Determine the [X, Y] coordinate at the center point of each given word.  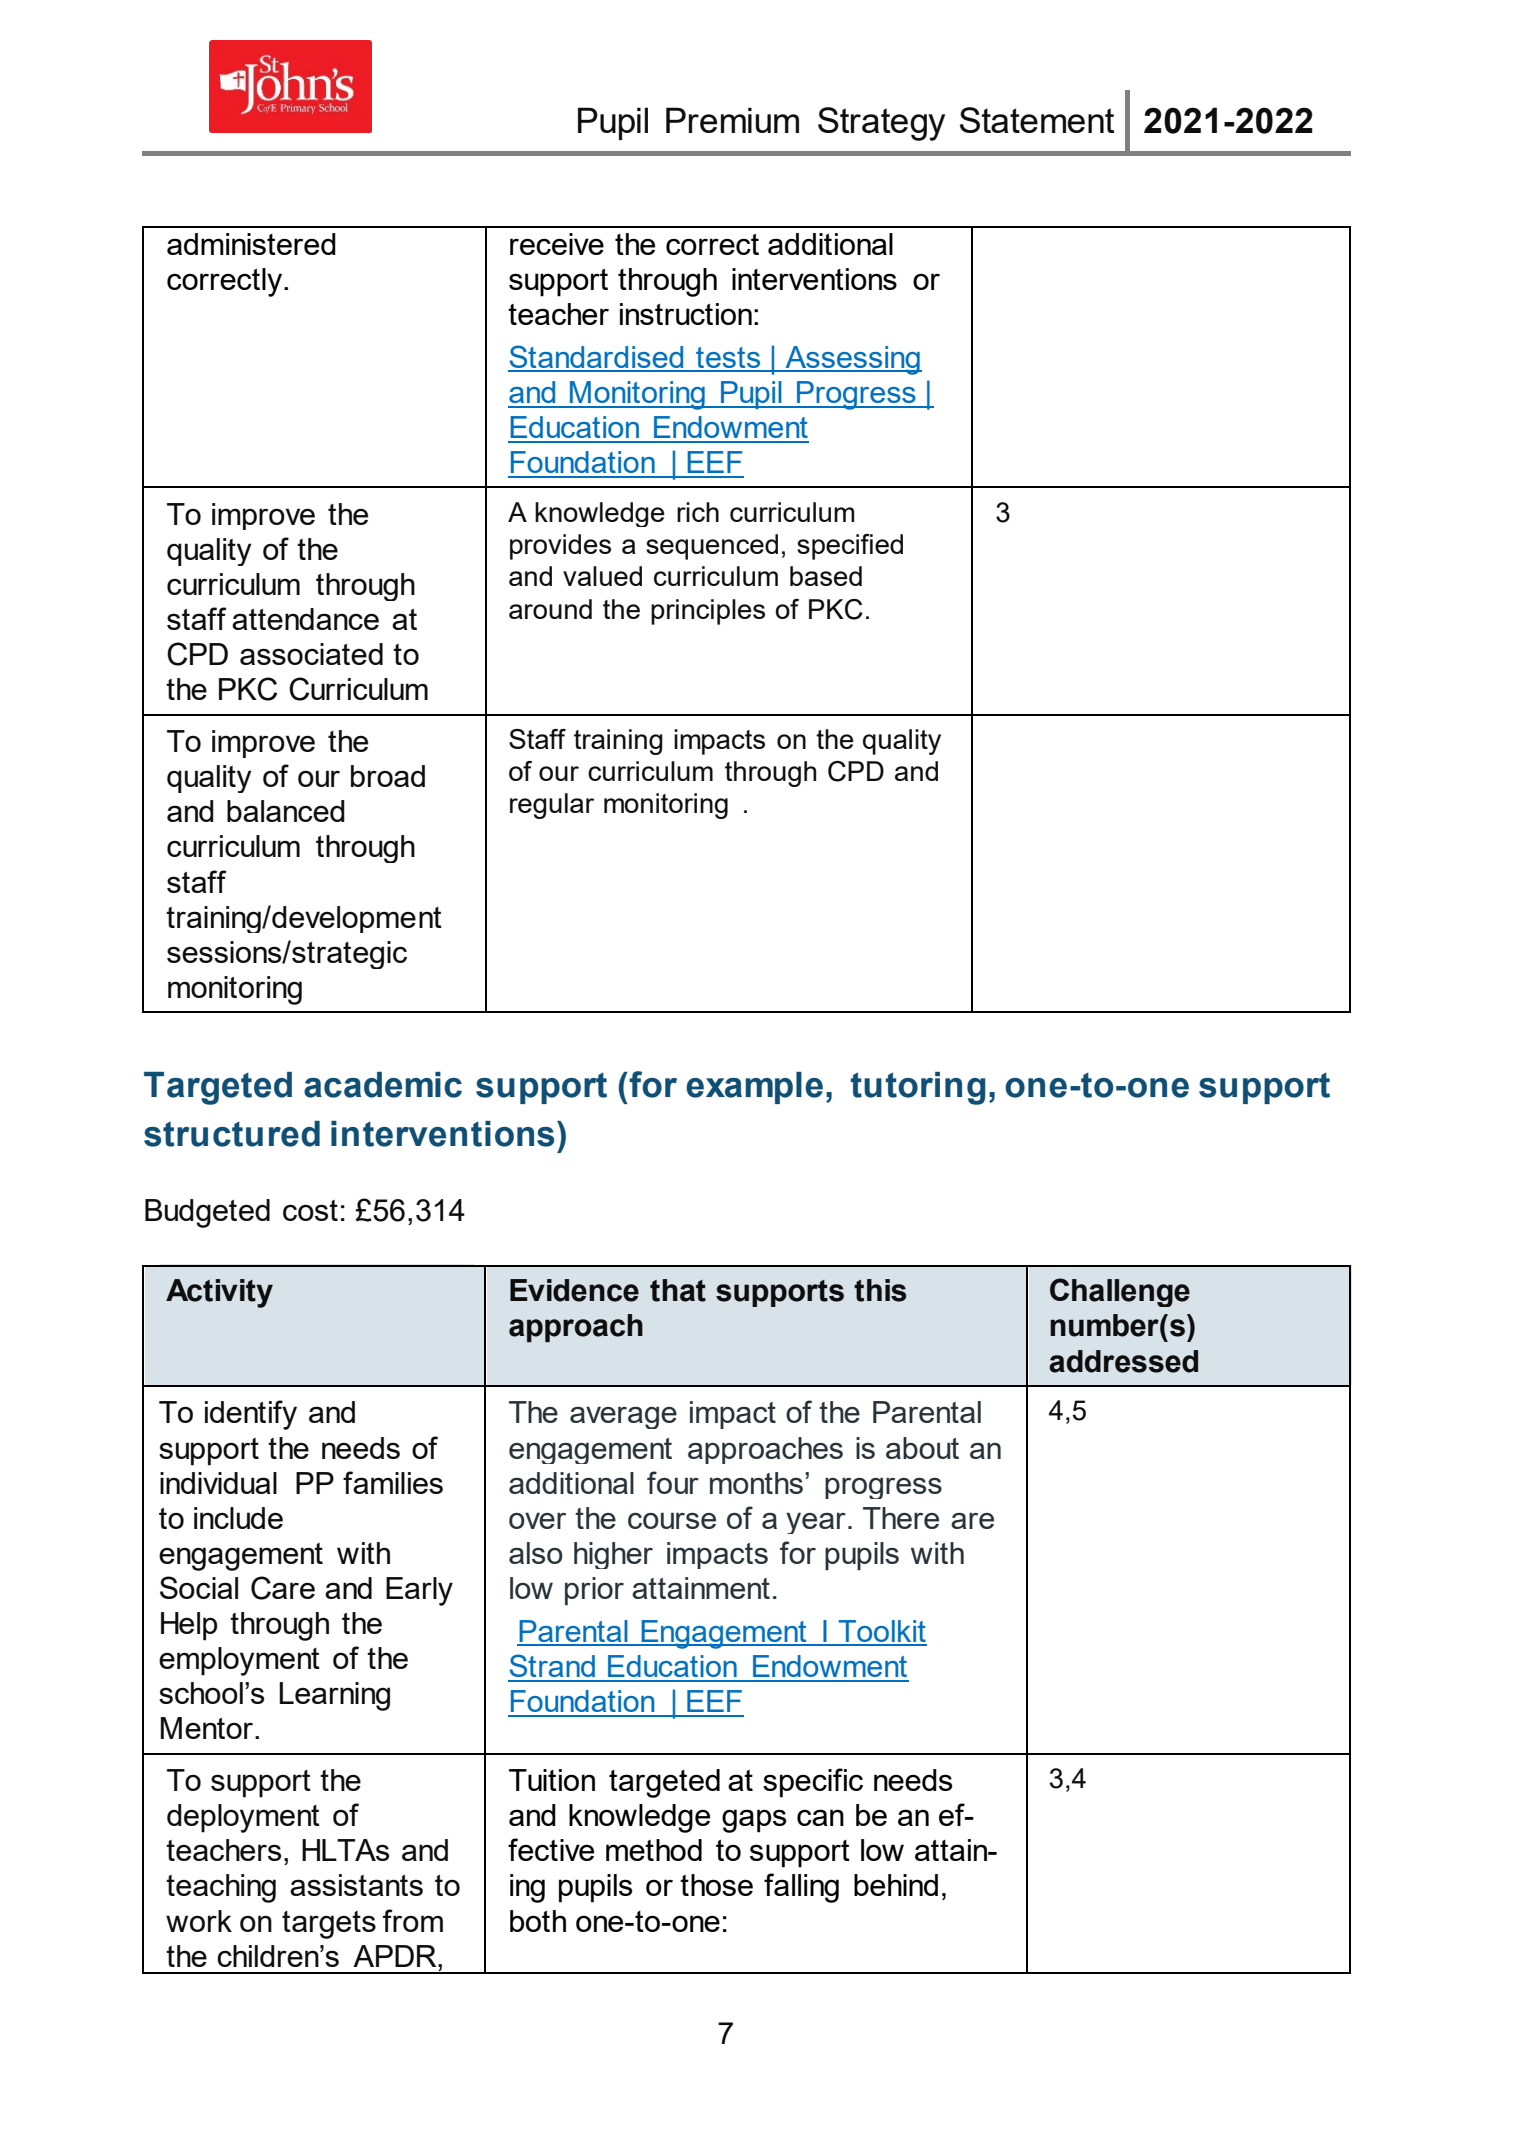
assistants [356, 1885]
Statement [1037, 120]
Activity [219, 1293]
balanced [286, 811]
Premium [732, 120]
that [678, 1290]
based [826, 576]
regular [552, 806]
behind [896, 1885]
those [716, 1885]
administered [251, 244]
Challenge [1120, 1292]
